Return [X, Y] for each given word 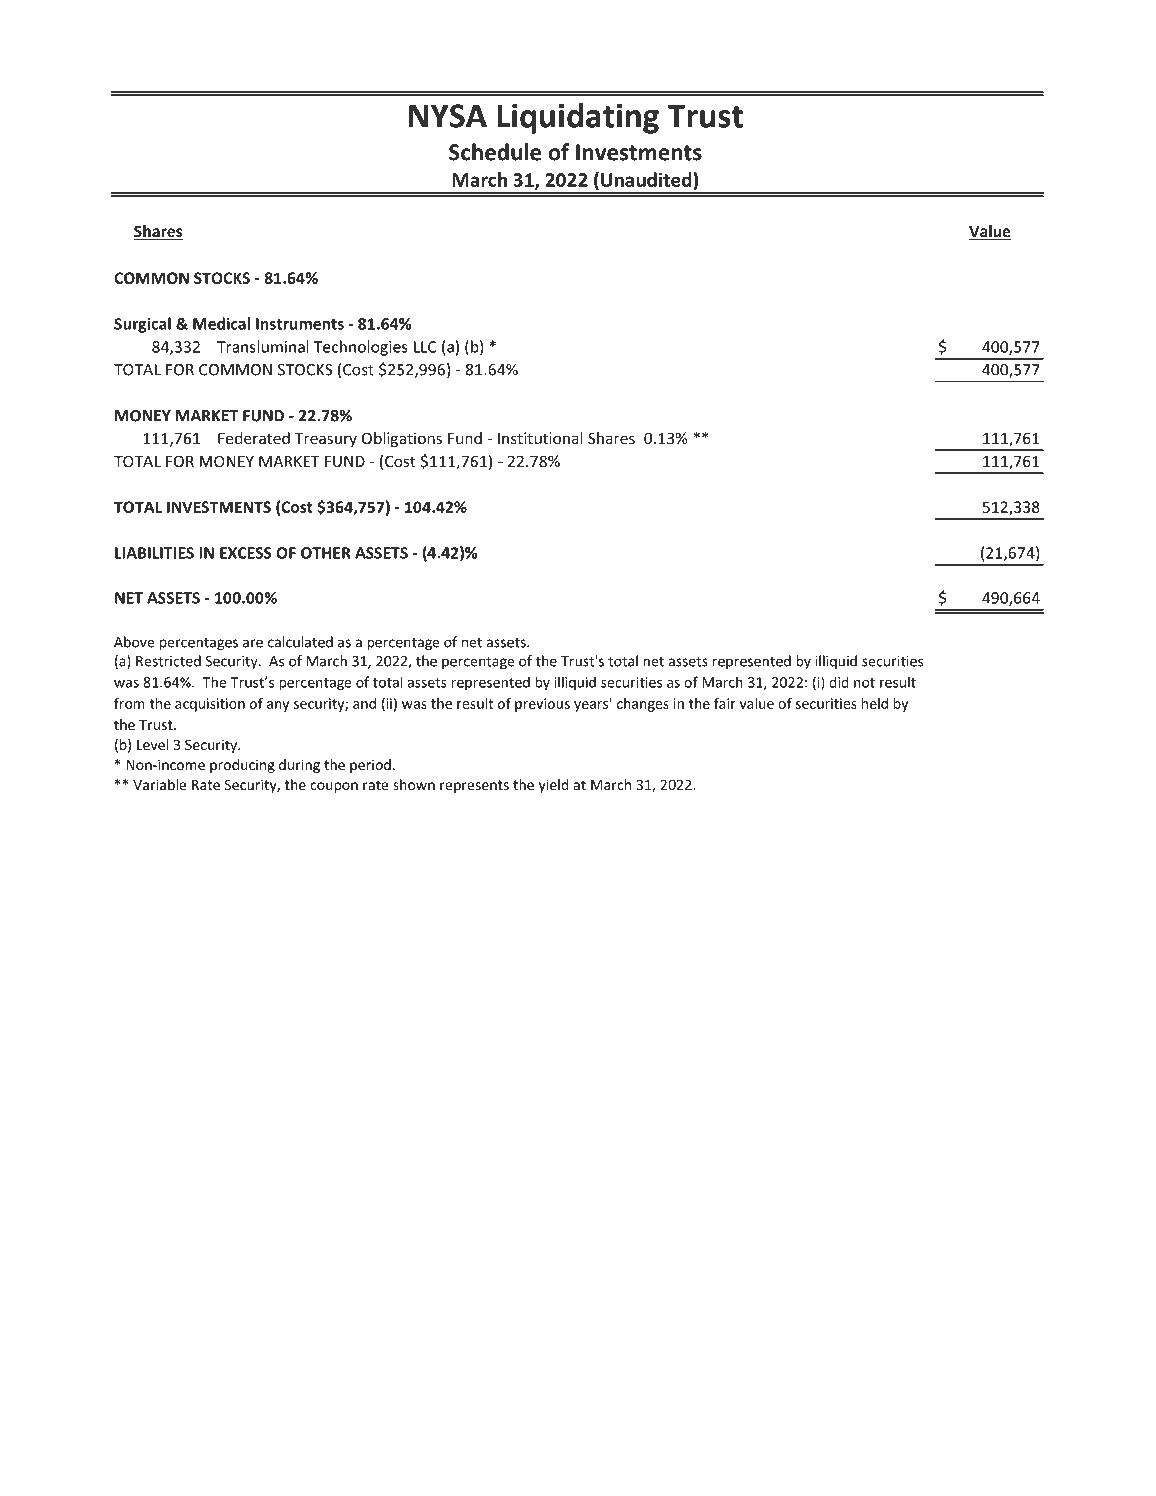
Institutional [540, 438]
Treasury [326, 440]
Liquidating [578, 118]
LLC [425, 347]
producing [242, 766]
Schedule [495, 152]
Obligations [402, 439]
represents [474, 786]
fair [725, 703]
